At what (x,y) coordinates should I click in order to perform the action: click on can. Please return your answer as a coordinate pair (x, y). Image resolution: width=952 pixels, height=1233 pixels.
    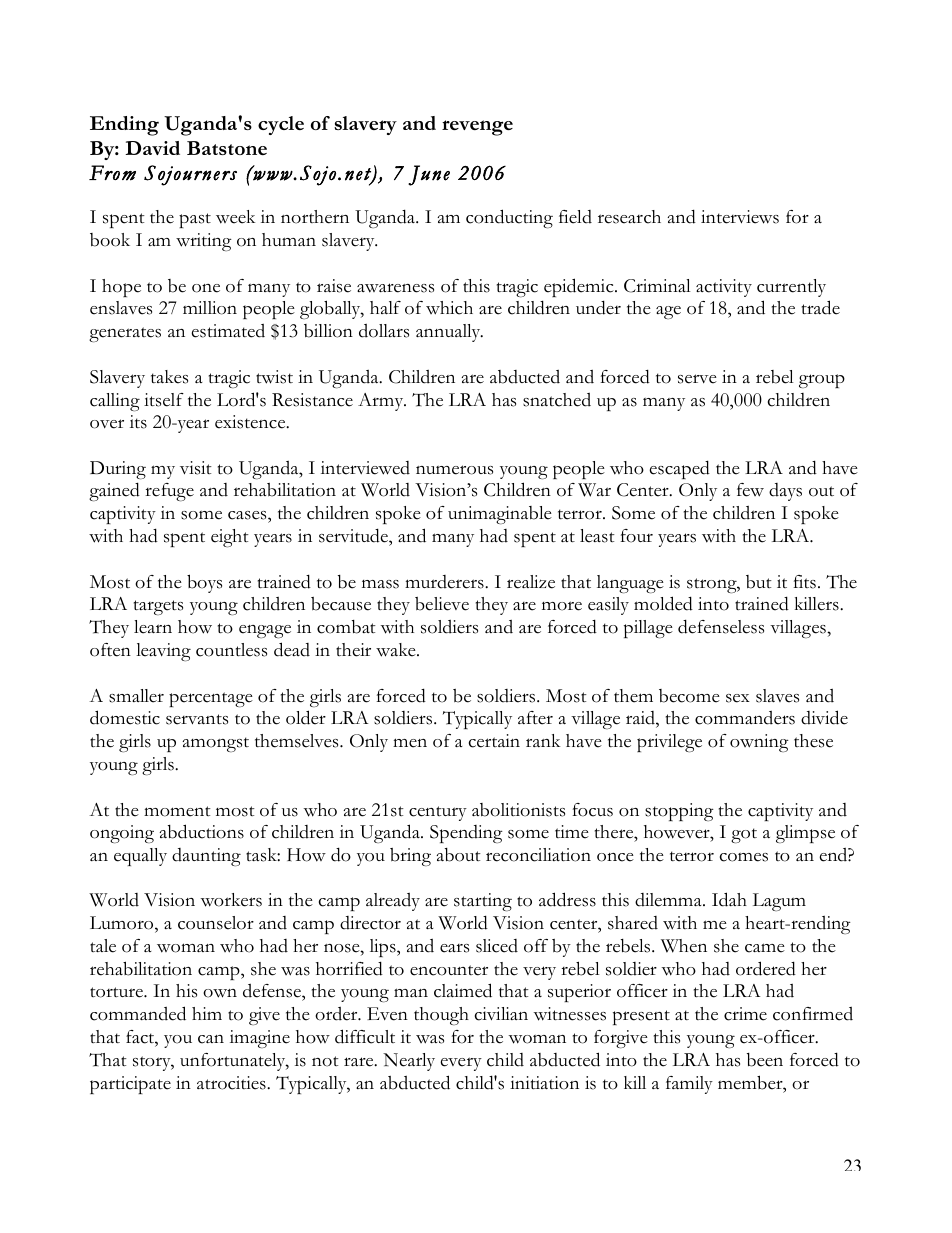
    Looking at the image, I should click on (211, 1039).
